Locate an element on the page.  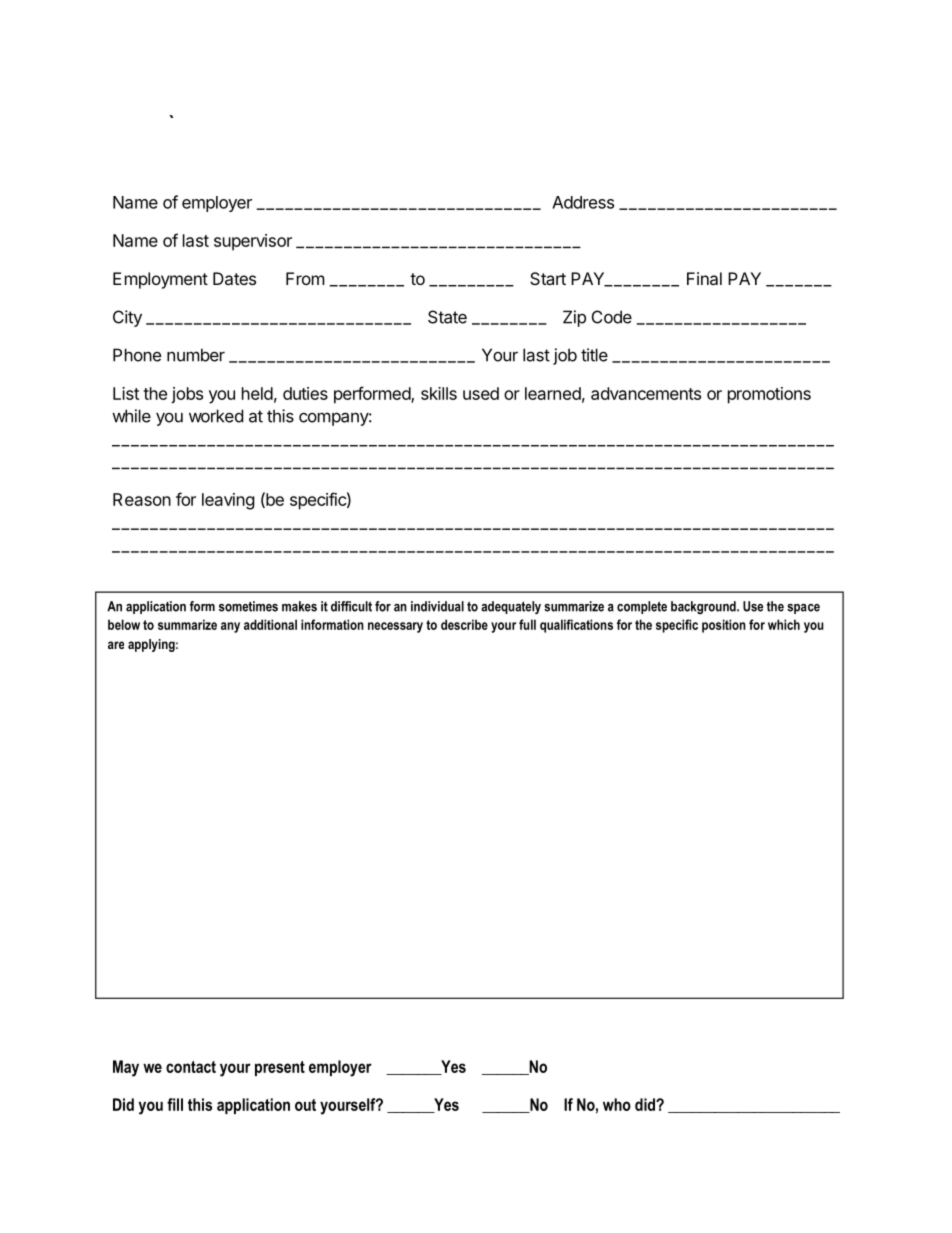
position is located at coordinates (724, 626).
